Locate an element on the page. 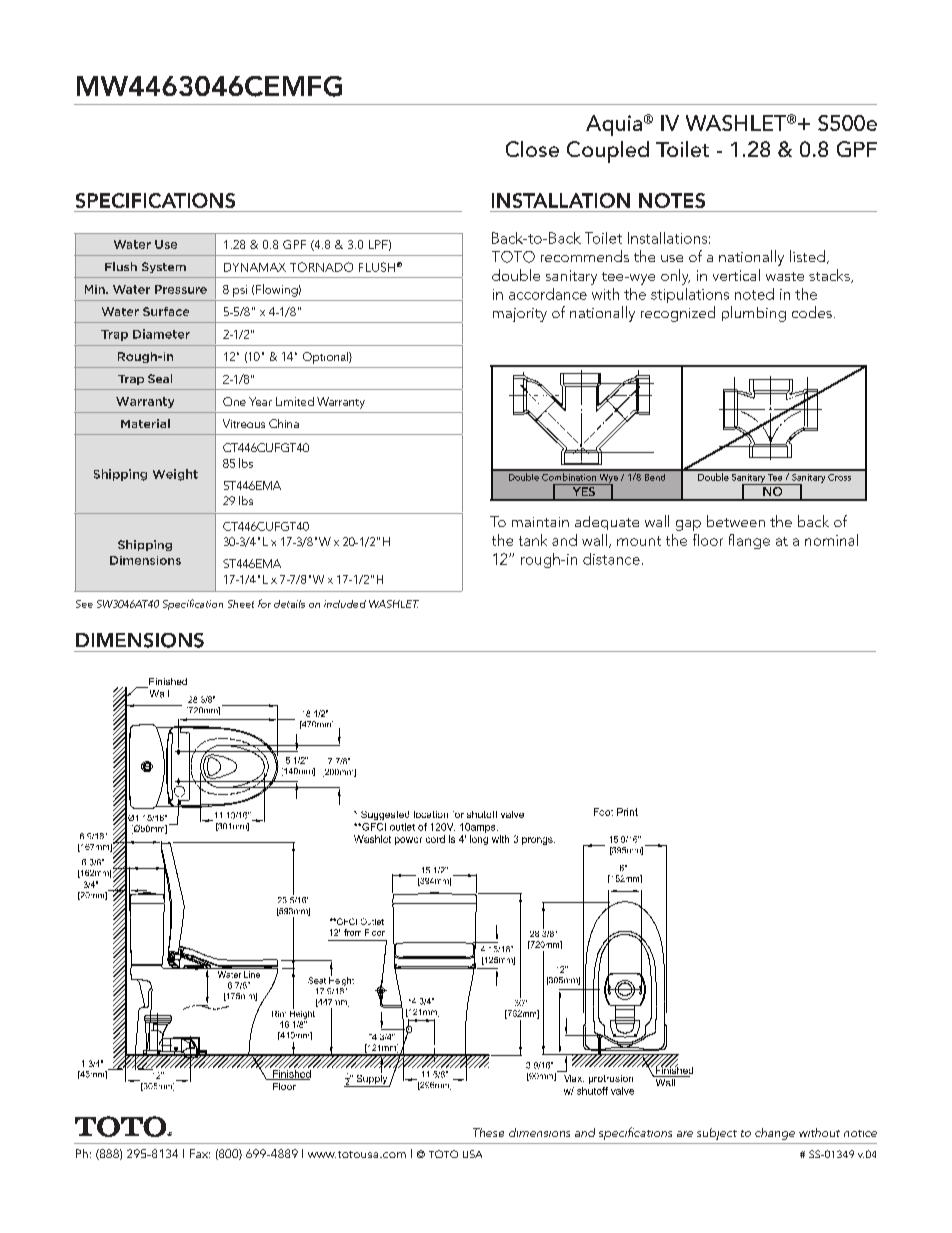  between is located at coordinates (736, 521).
